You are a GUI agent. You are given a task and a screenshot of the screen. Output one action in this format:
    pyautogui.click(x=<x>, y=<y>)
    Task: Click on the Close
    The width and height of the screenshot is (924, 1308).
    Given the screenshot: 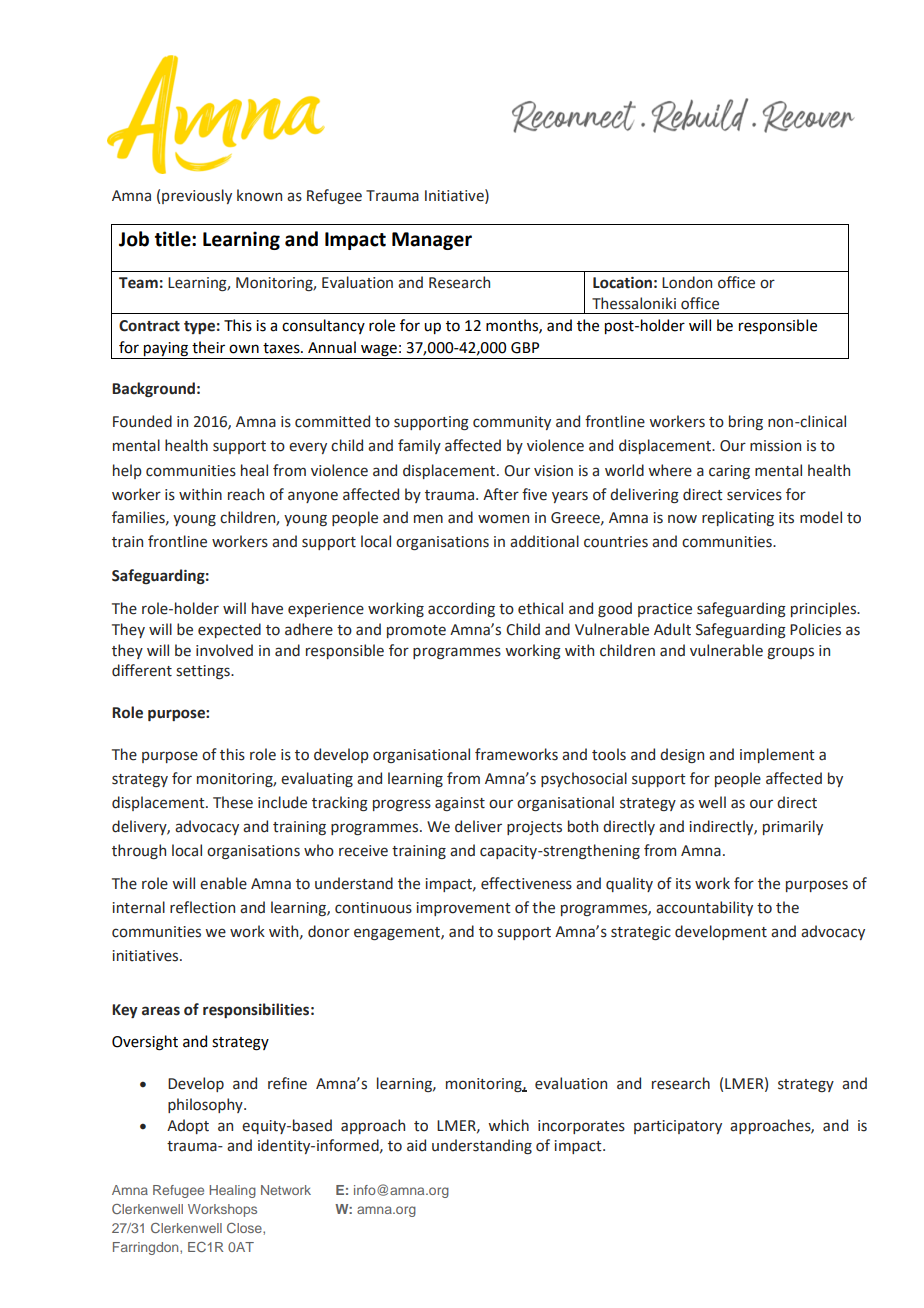 What is the action you would take?
    pyautogui.click(x=245, y=1228)
